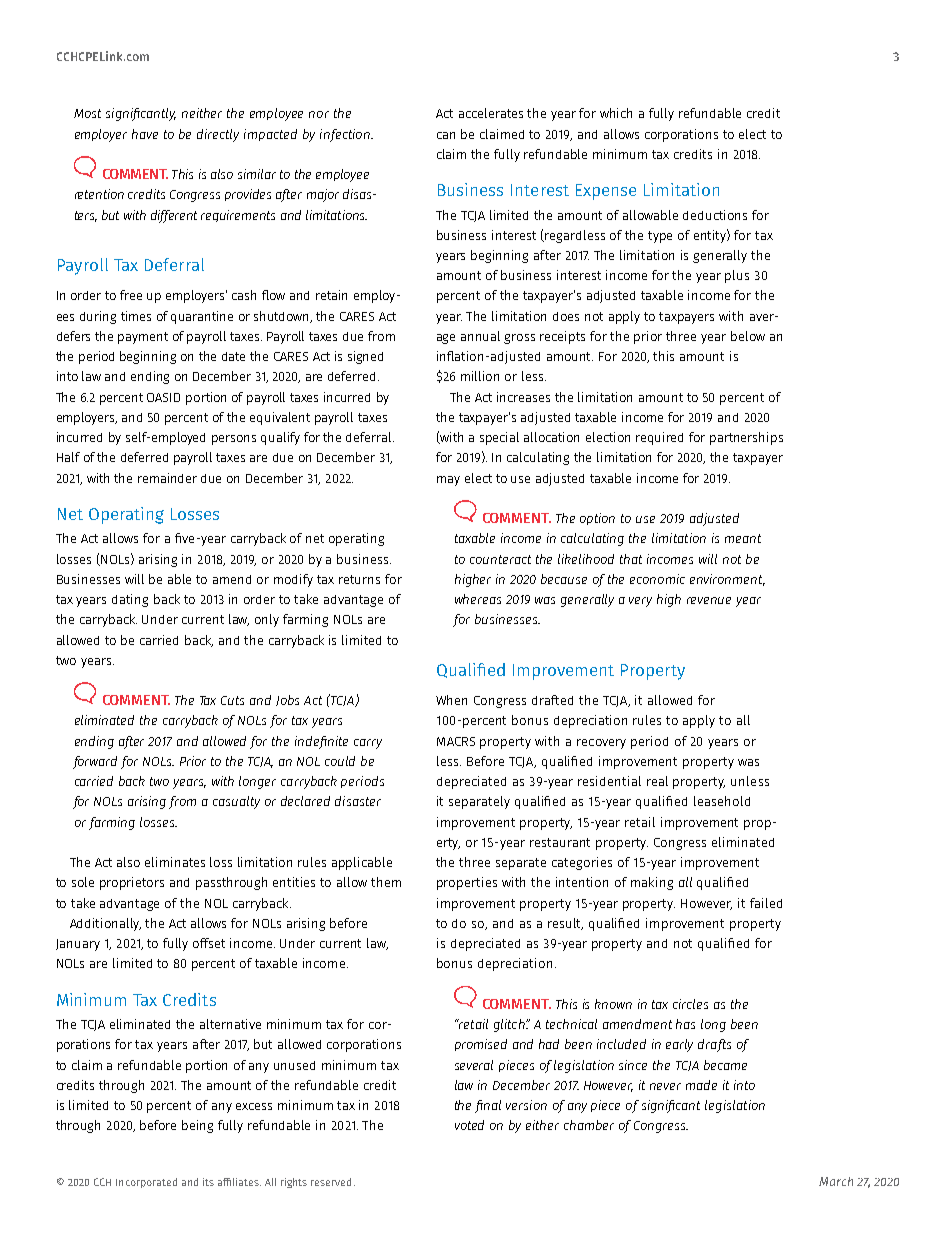 The width and height of the image is (952, 1233). Describe the element at coordinates (145, 134) in the image. I see `have` at that location.
